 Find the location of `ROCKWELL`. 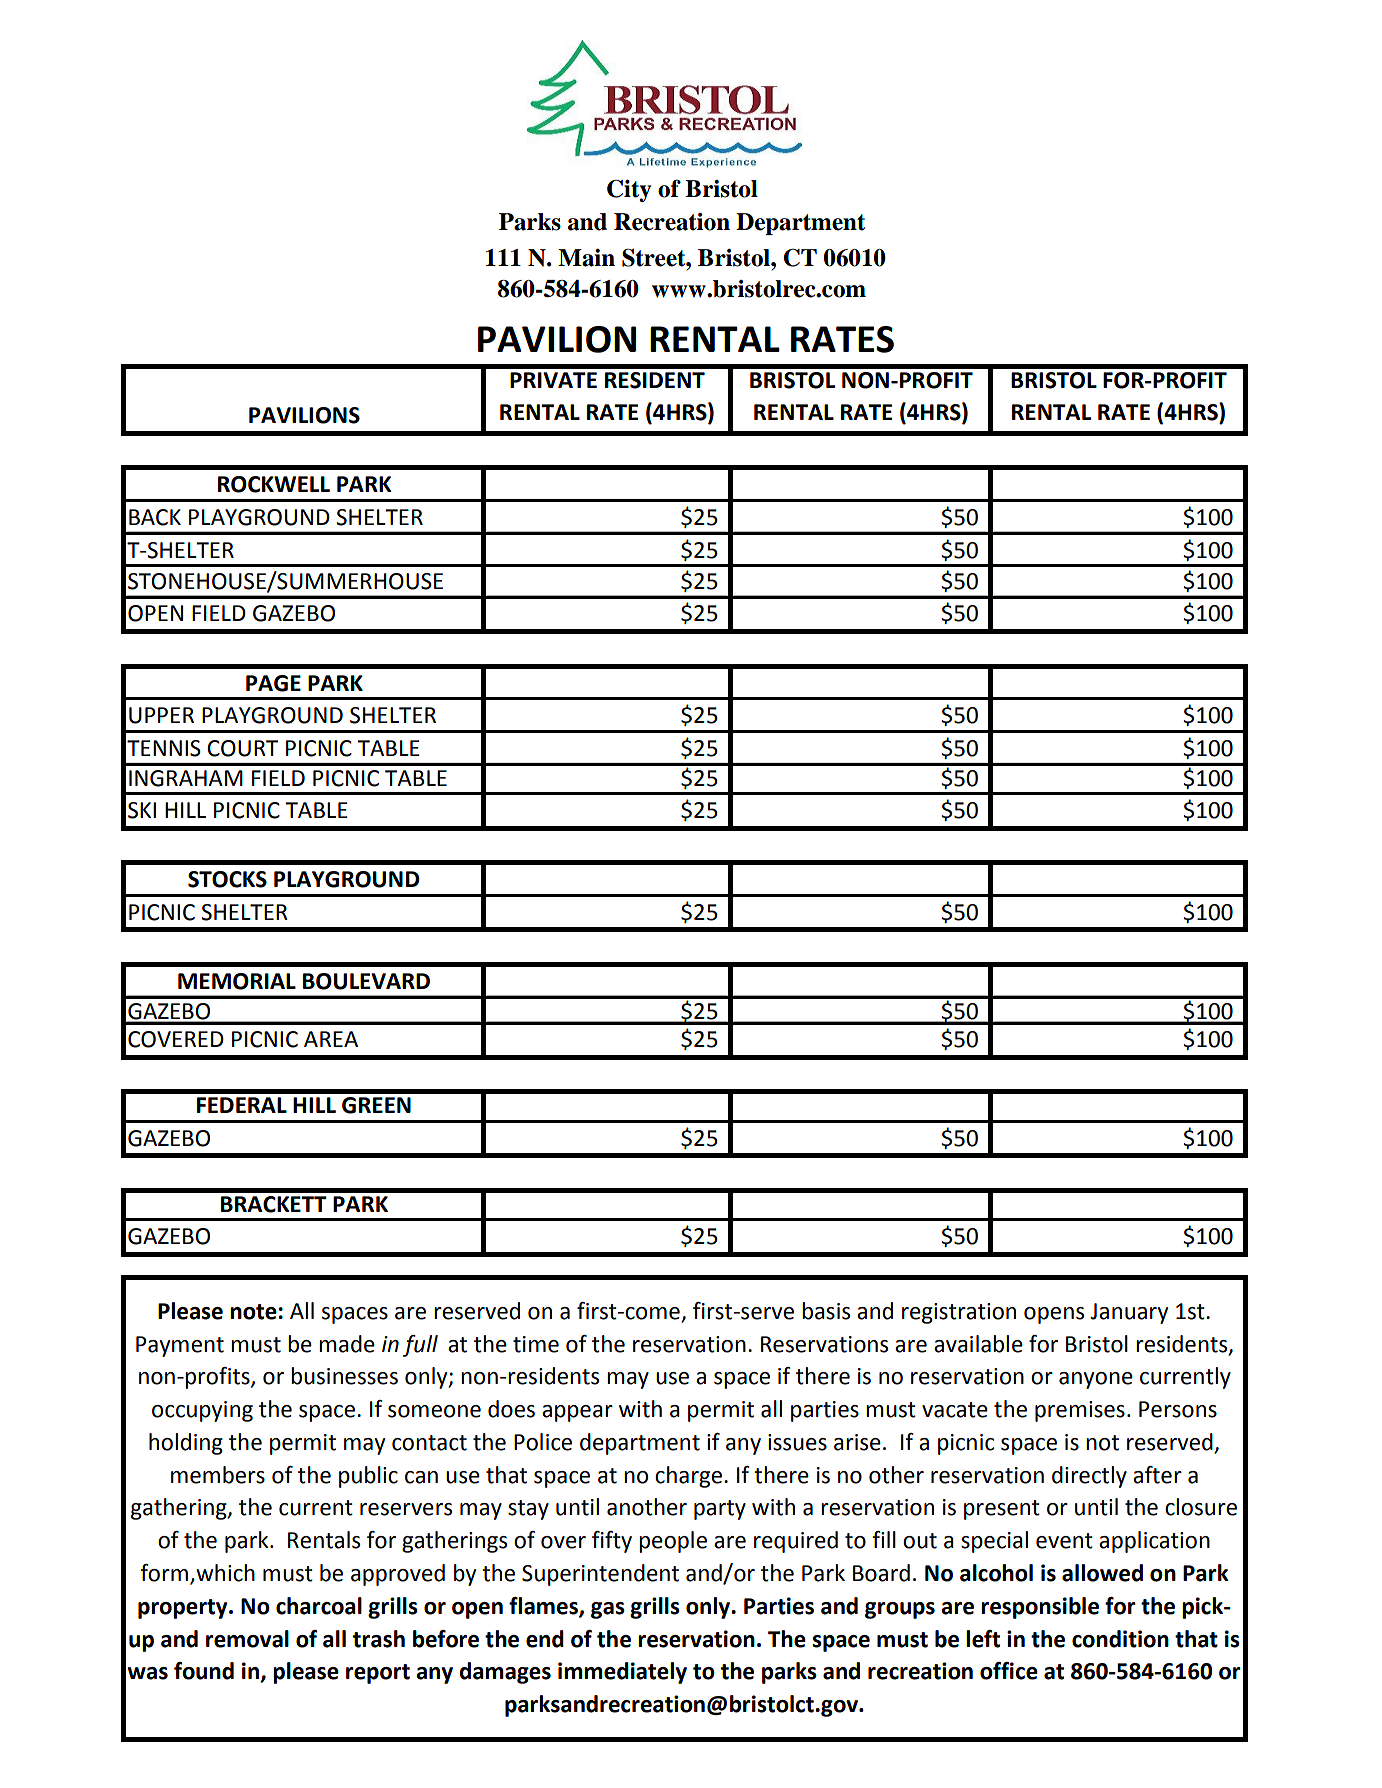

ROCKWELL is located at coordinates (274, 484).
